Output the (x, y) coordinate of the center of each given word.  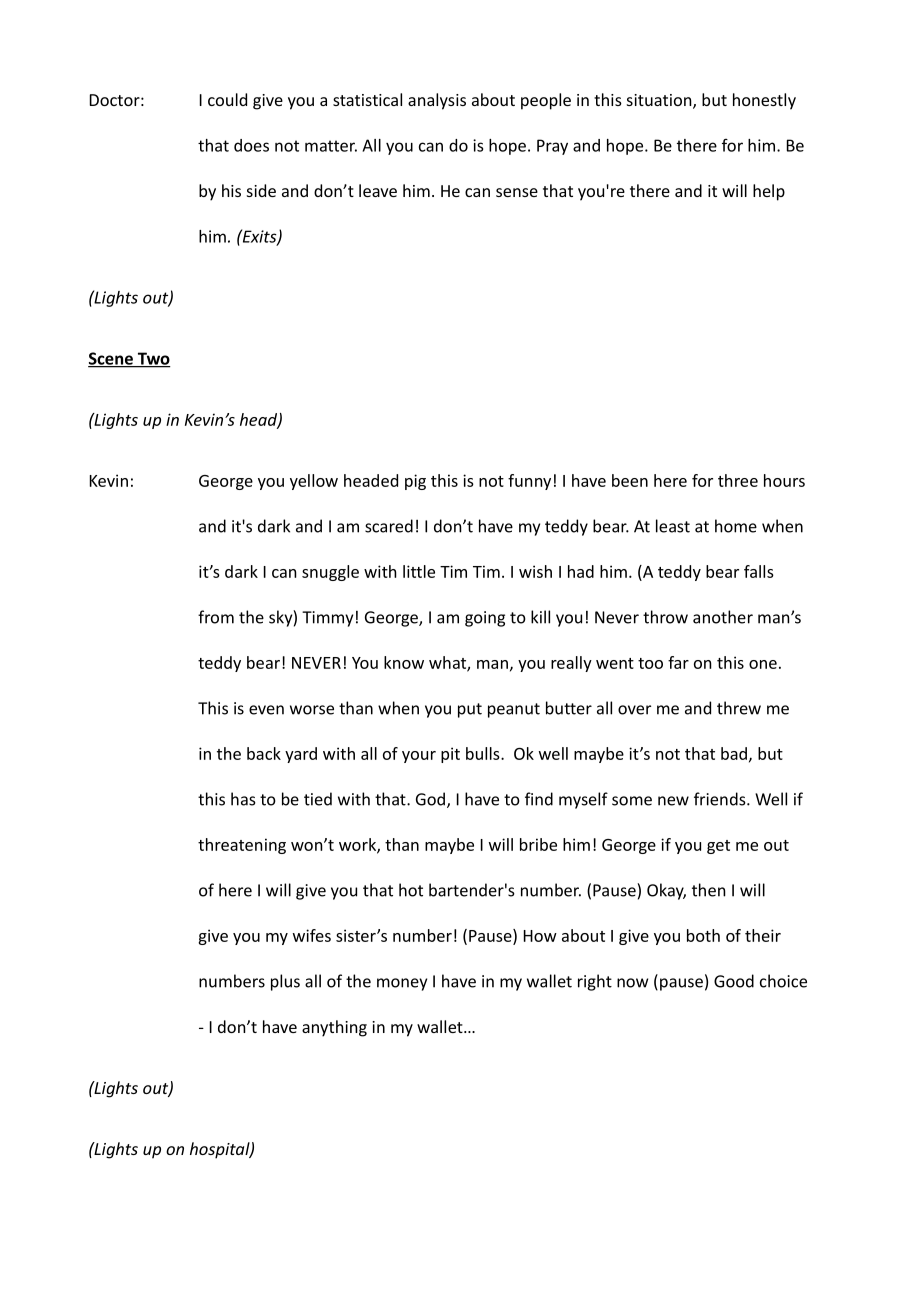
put (470, 710)
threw (739, 708)
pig (415, 482)
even (266, 710)
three (738, 480)
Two (153, 359)
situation (660, 101)
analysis (437, 101)
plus (285, 982)
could (227, 99)
